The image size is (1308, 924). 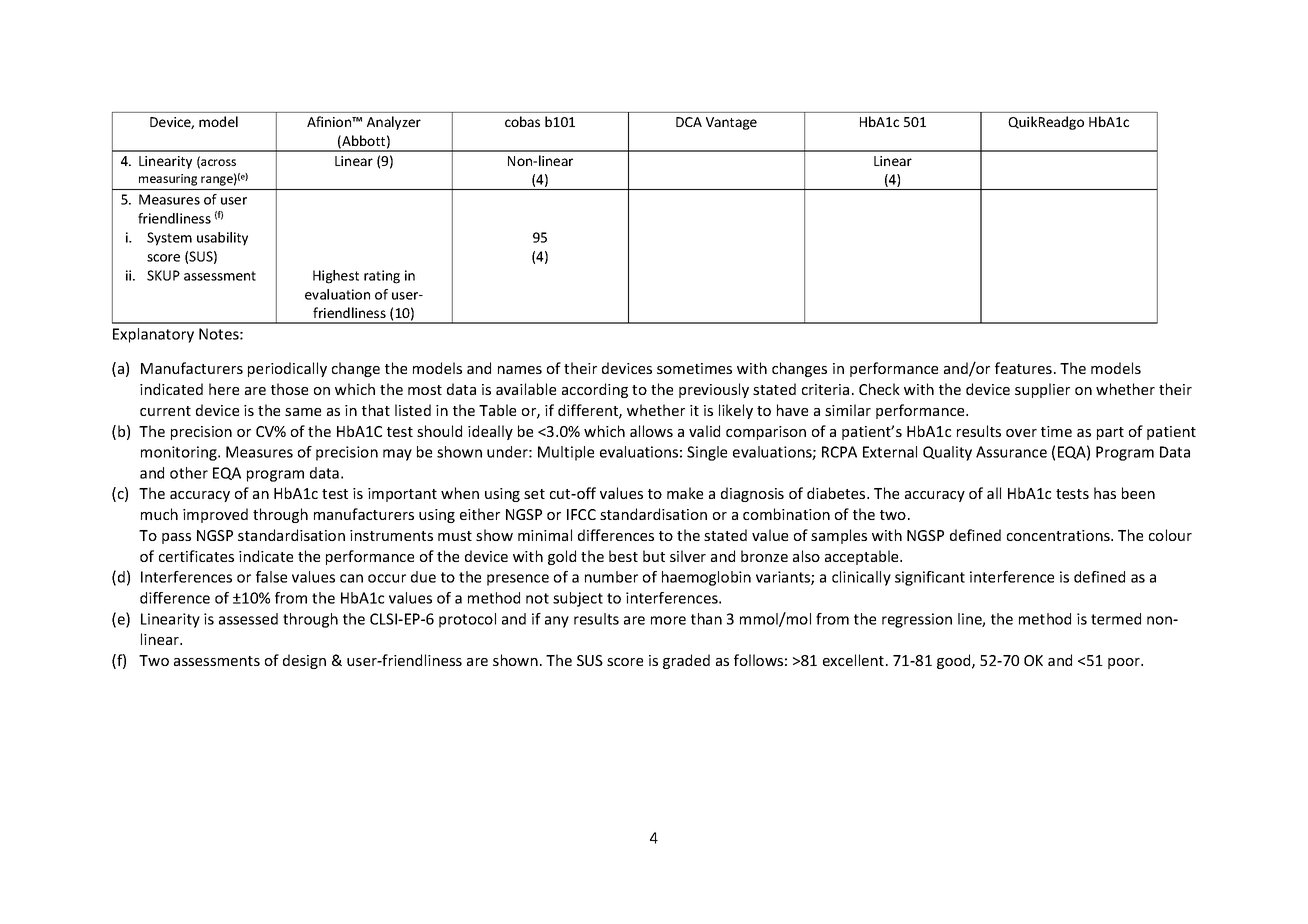 What do you see at coordinates (689, 122) in the screenshot?
I see `DCA` at bounding box center [689, 122].
